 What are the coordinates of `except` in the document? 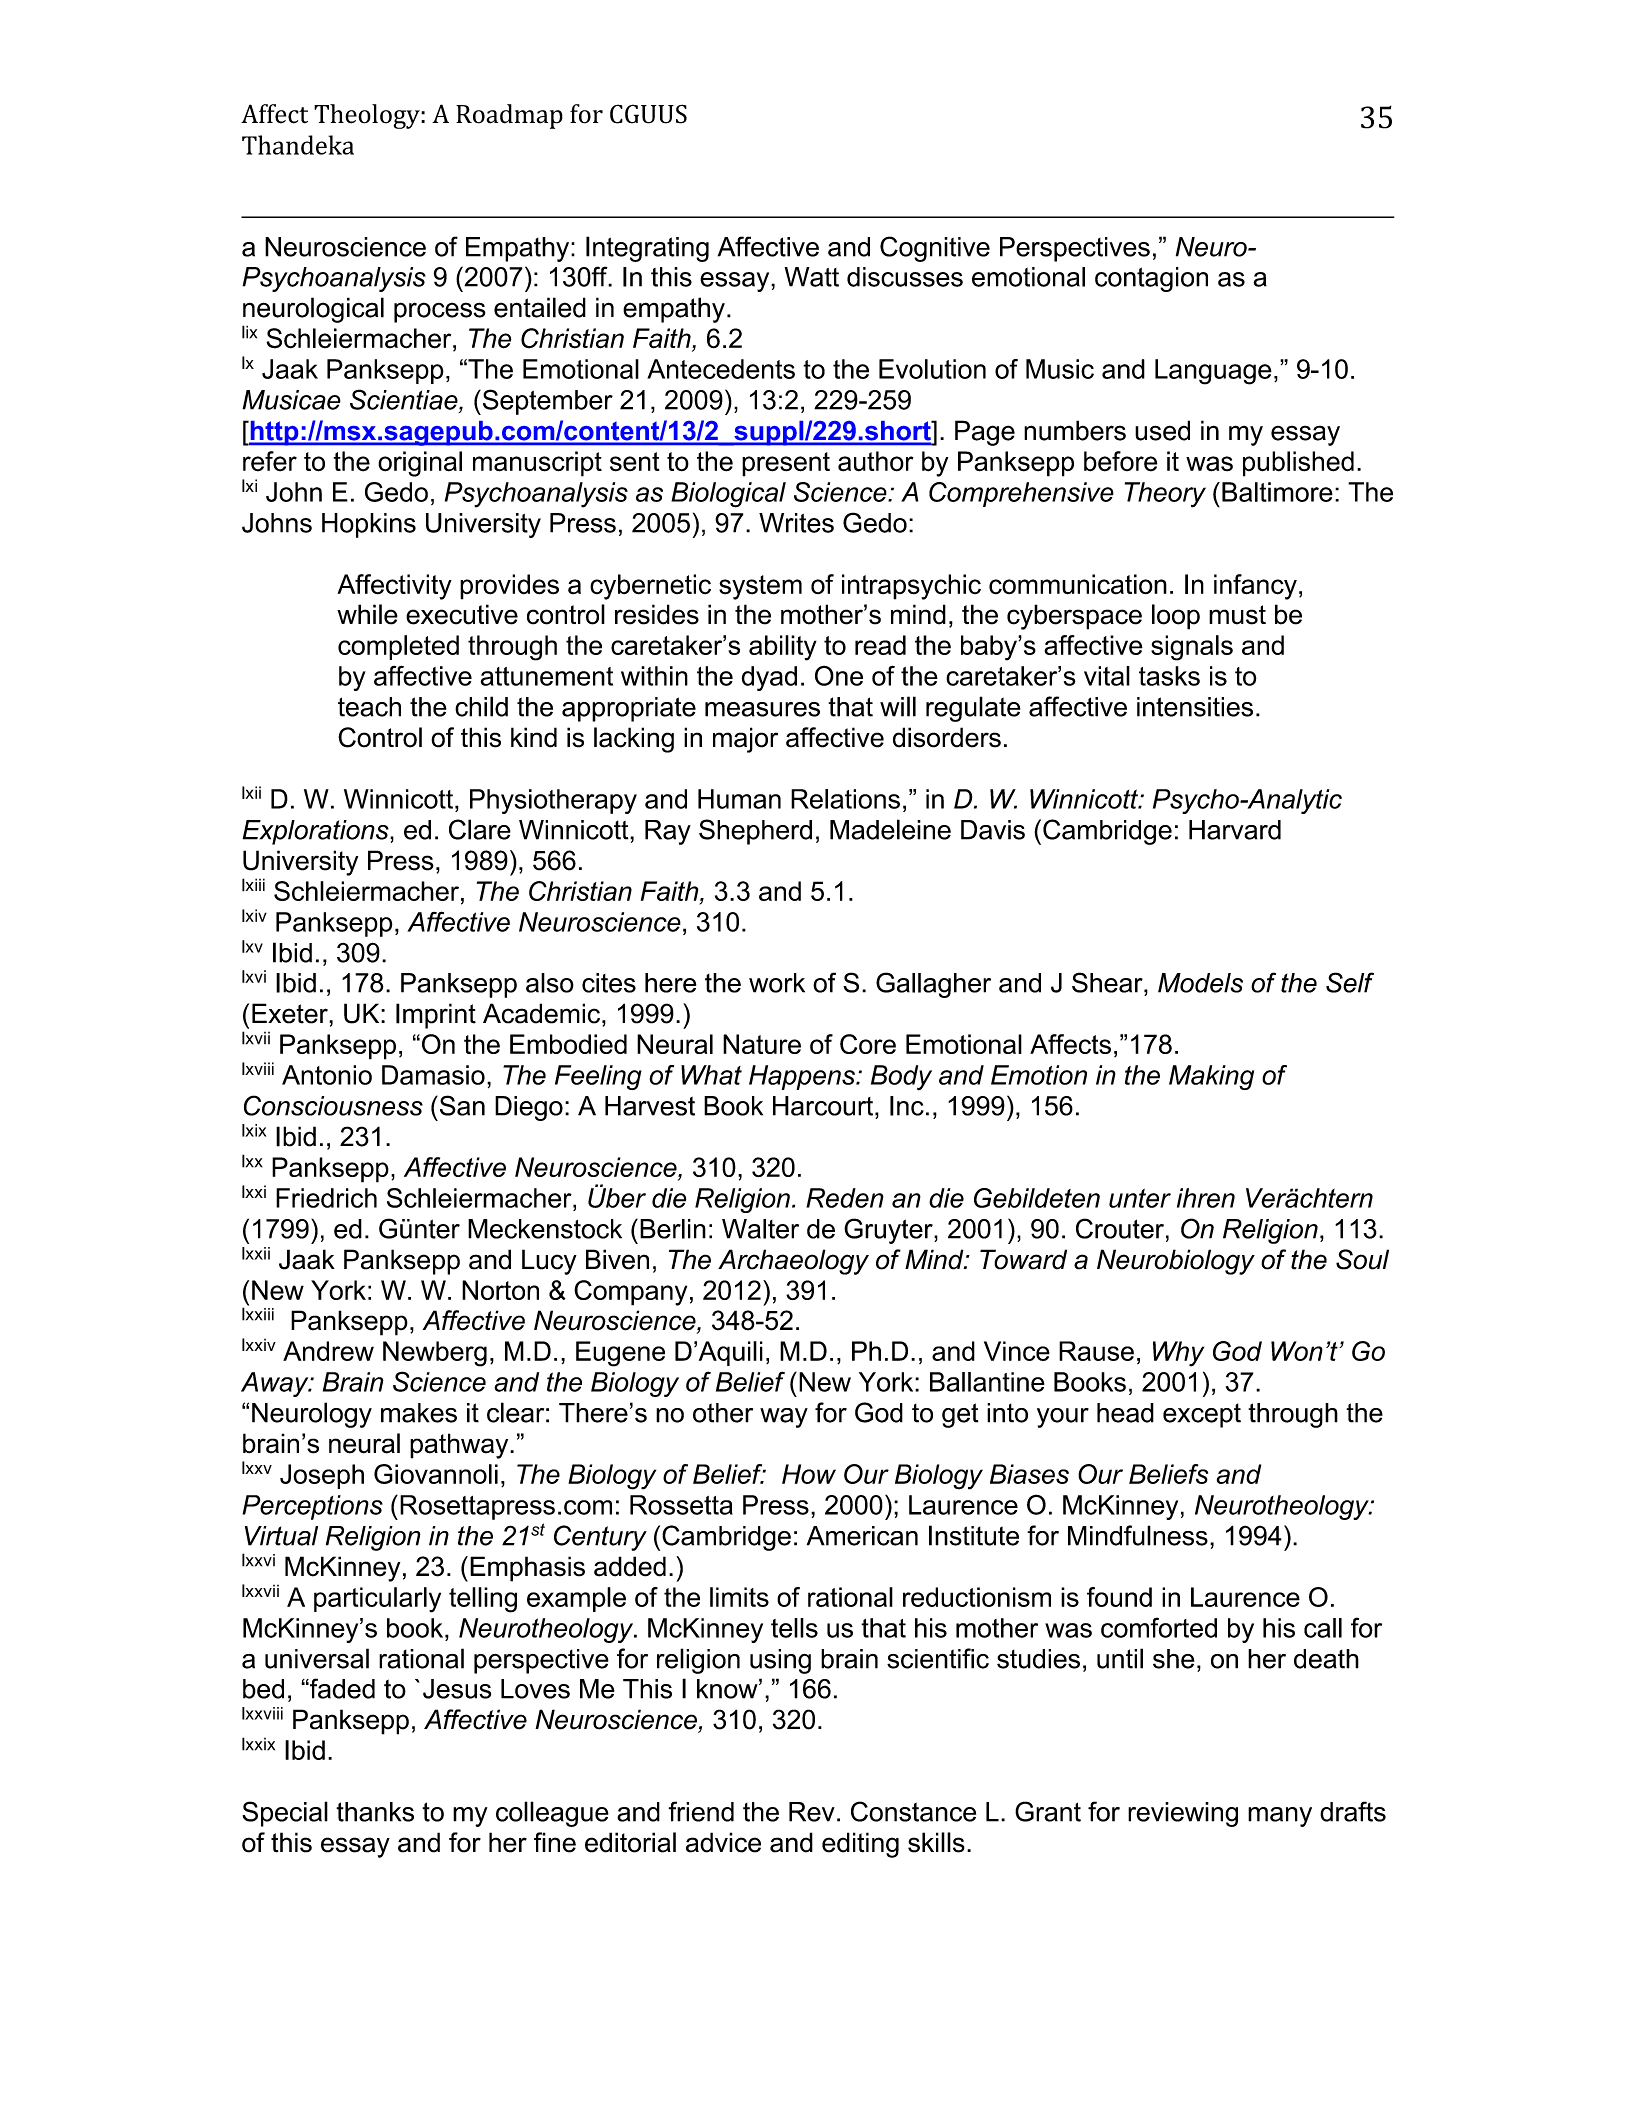 It's located at (1202, 1415).
